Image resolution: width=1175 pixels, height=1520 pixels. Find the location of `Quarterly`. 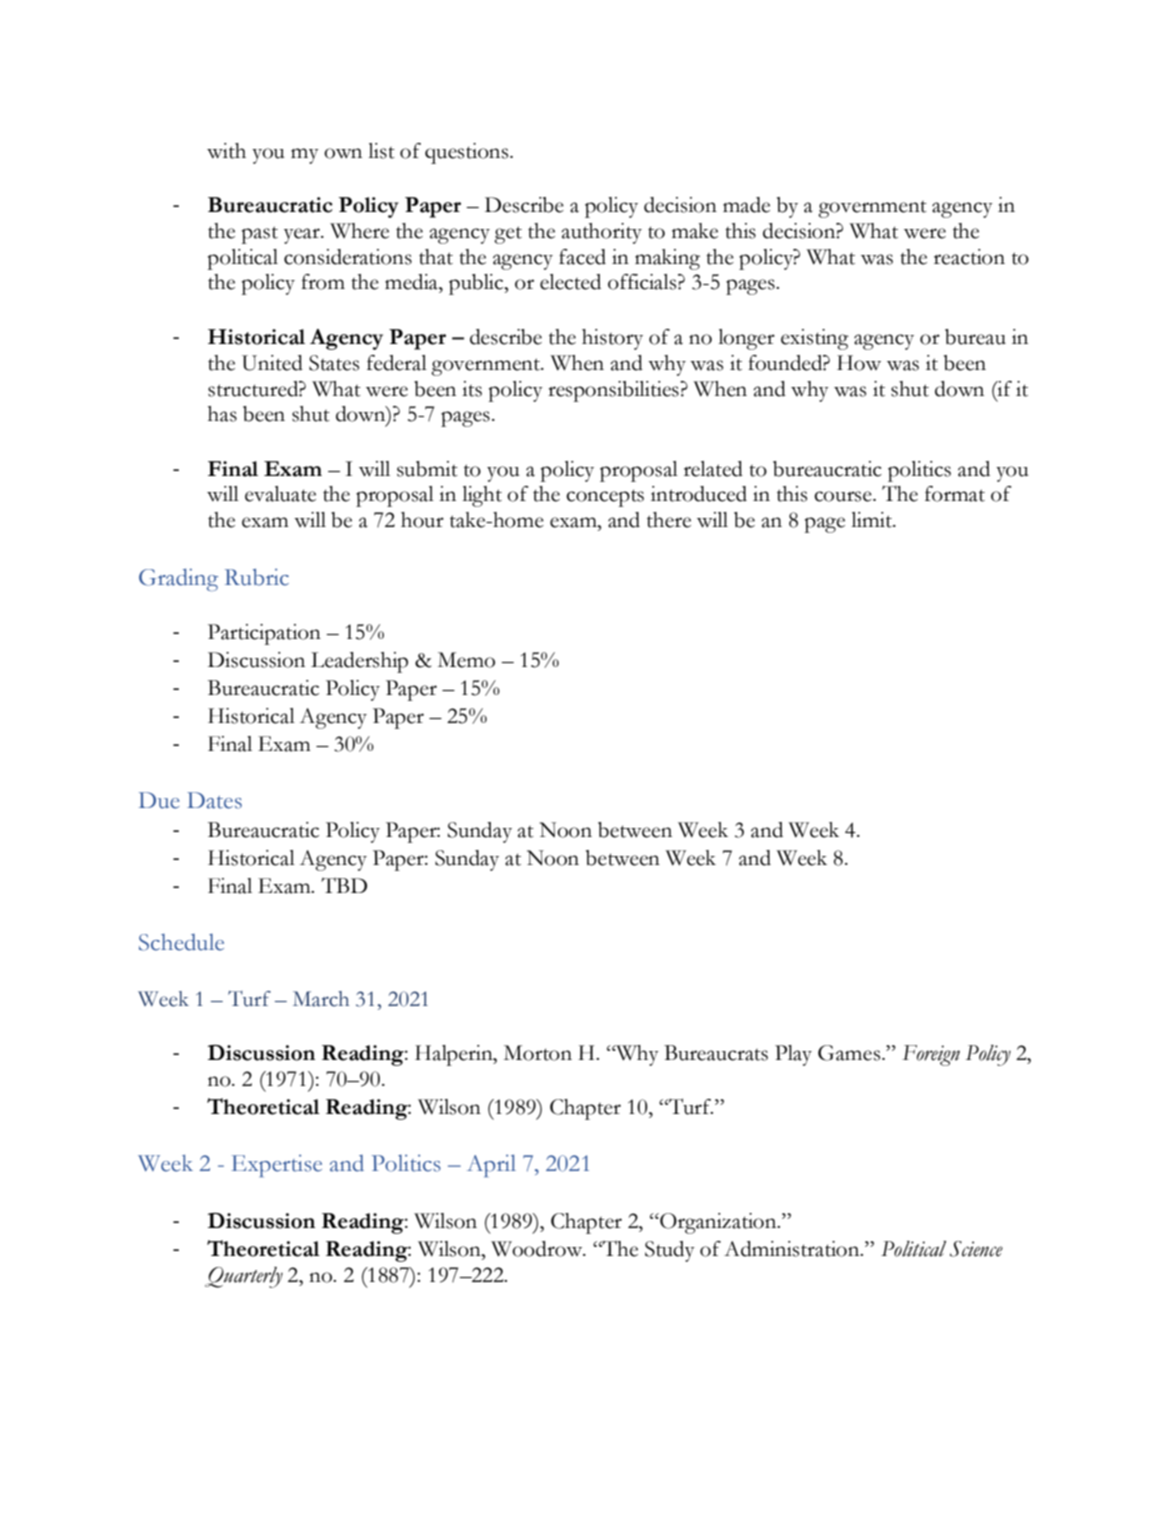

Quarterly is located at coordinates (244, 1277).
